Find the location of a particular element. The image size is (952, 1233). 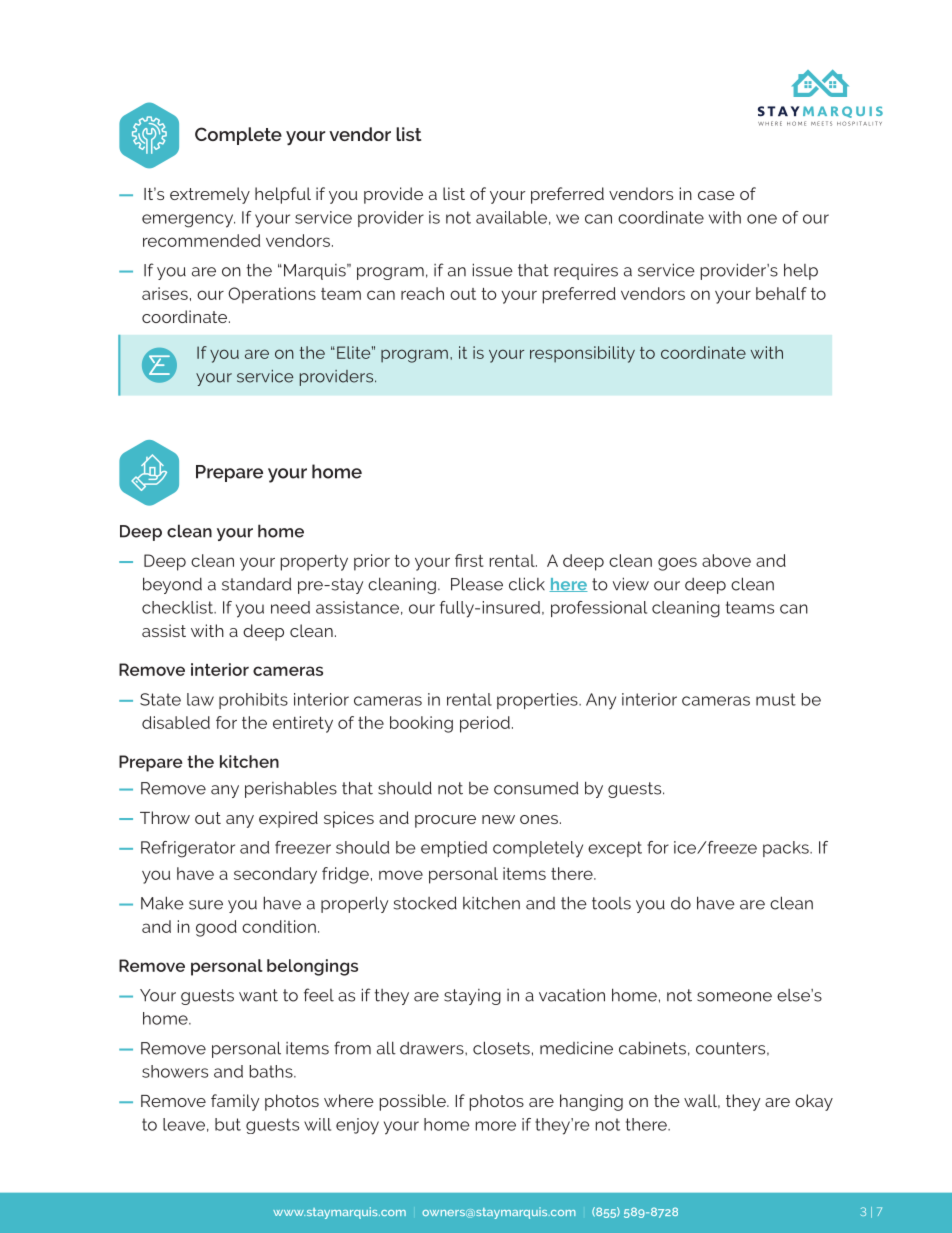

must is located at coordinates (776, 699).
